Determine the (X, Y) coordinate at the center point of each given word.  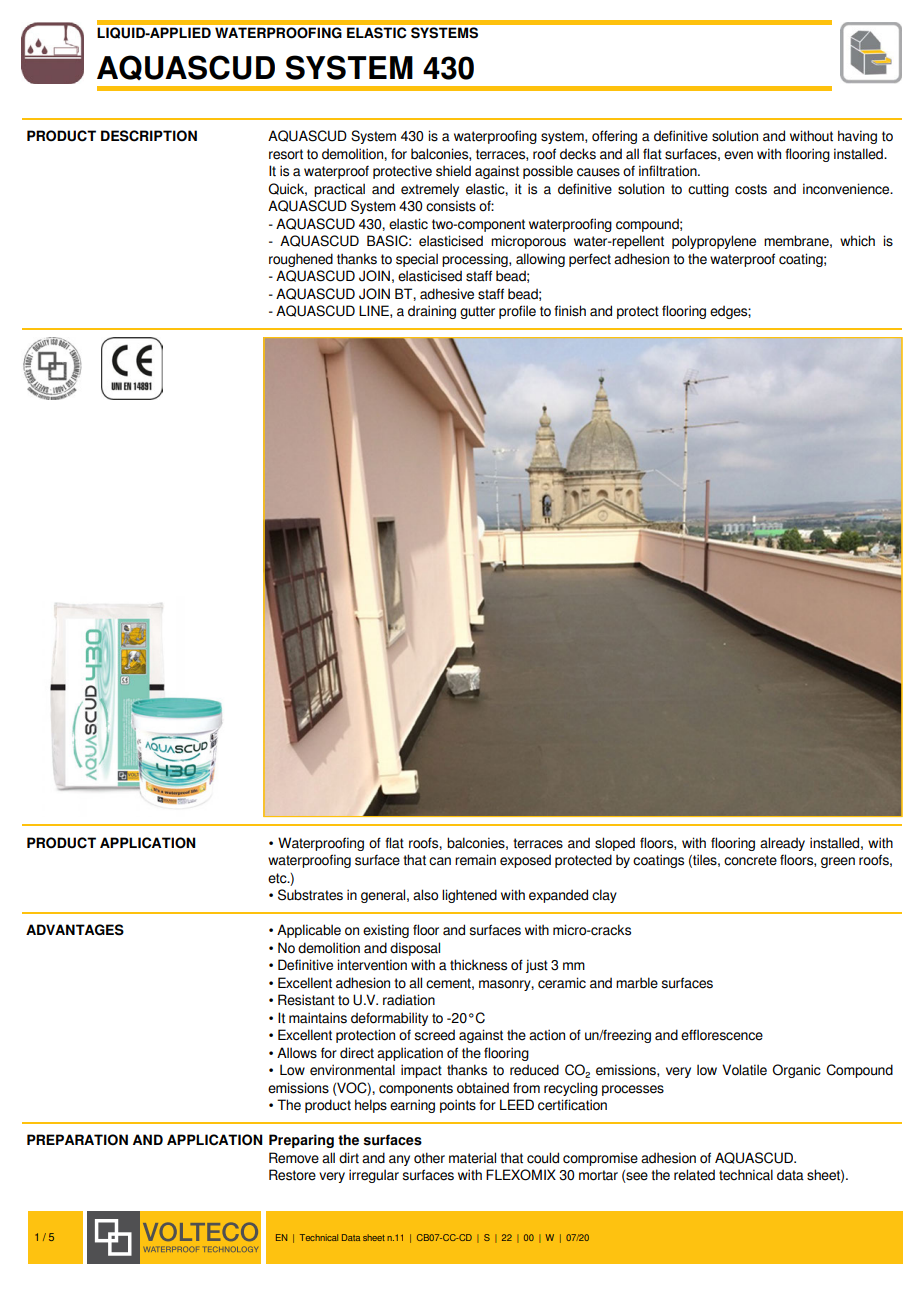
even (738, 155)
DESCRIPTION (149, 136)
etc (278, 878)
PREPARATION (77, 1140)
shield (453, 171)
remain (475, 860)
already (782, 844)
